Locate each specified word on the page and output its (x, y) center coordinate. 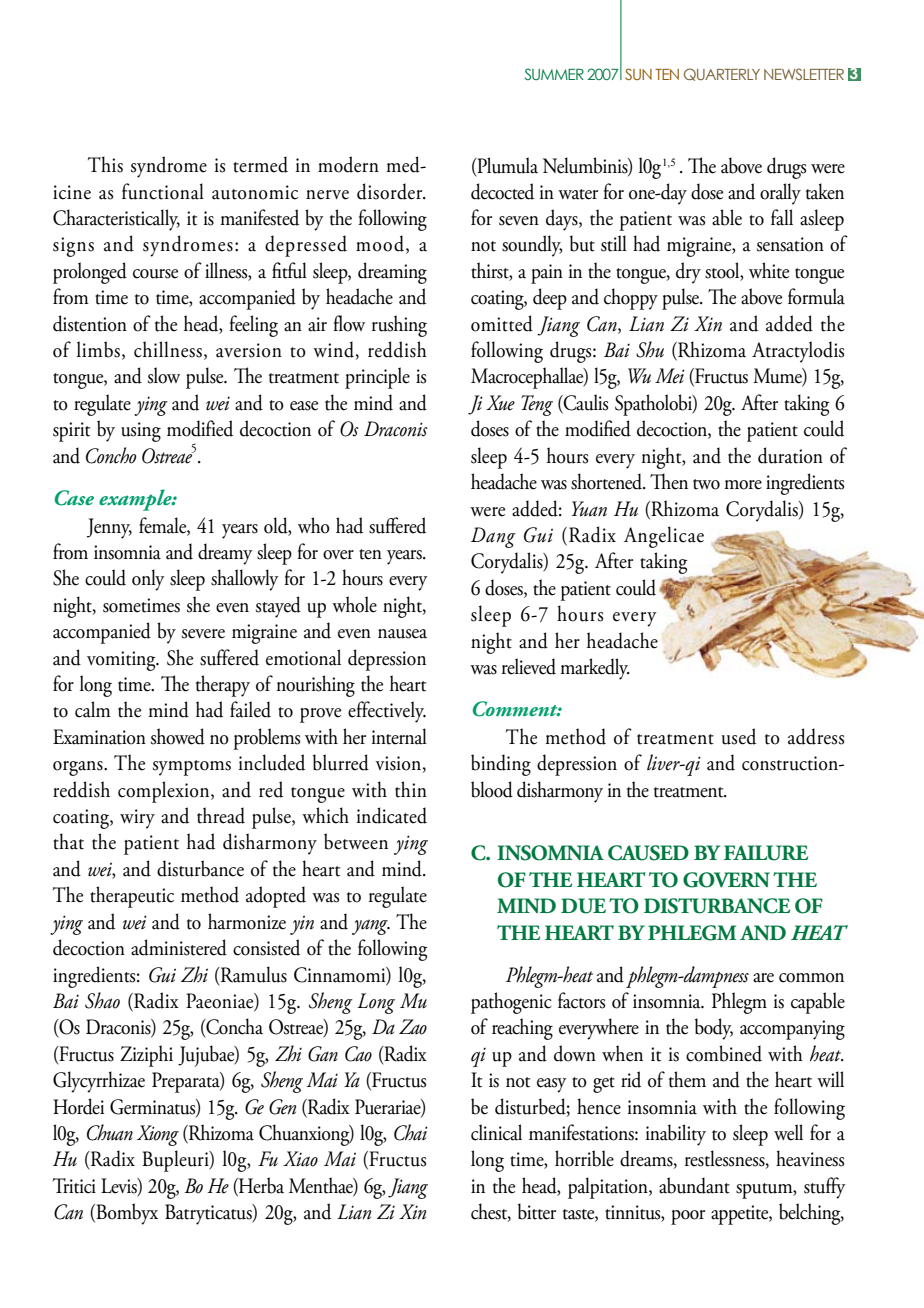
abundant (694, 1185)
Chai (411, 1132)
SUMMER (554, 74)
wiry (137, 819)
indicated (392, 815)
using (141, 432)
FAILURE (766, 853)
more (743, 485)
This (105, 164)
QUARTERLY (722, 74)
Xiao (300, 1159)
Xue (500, 403)
